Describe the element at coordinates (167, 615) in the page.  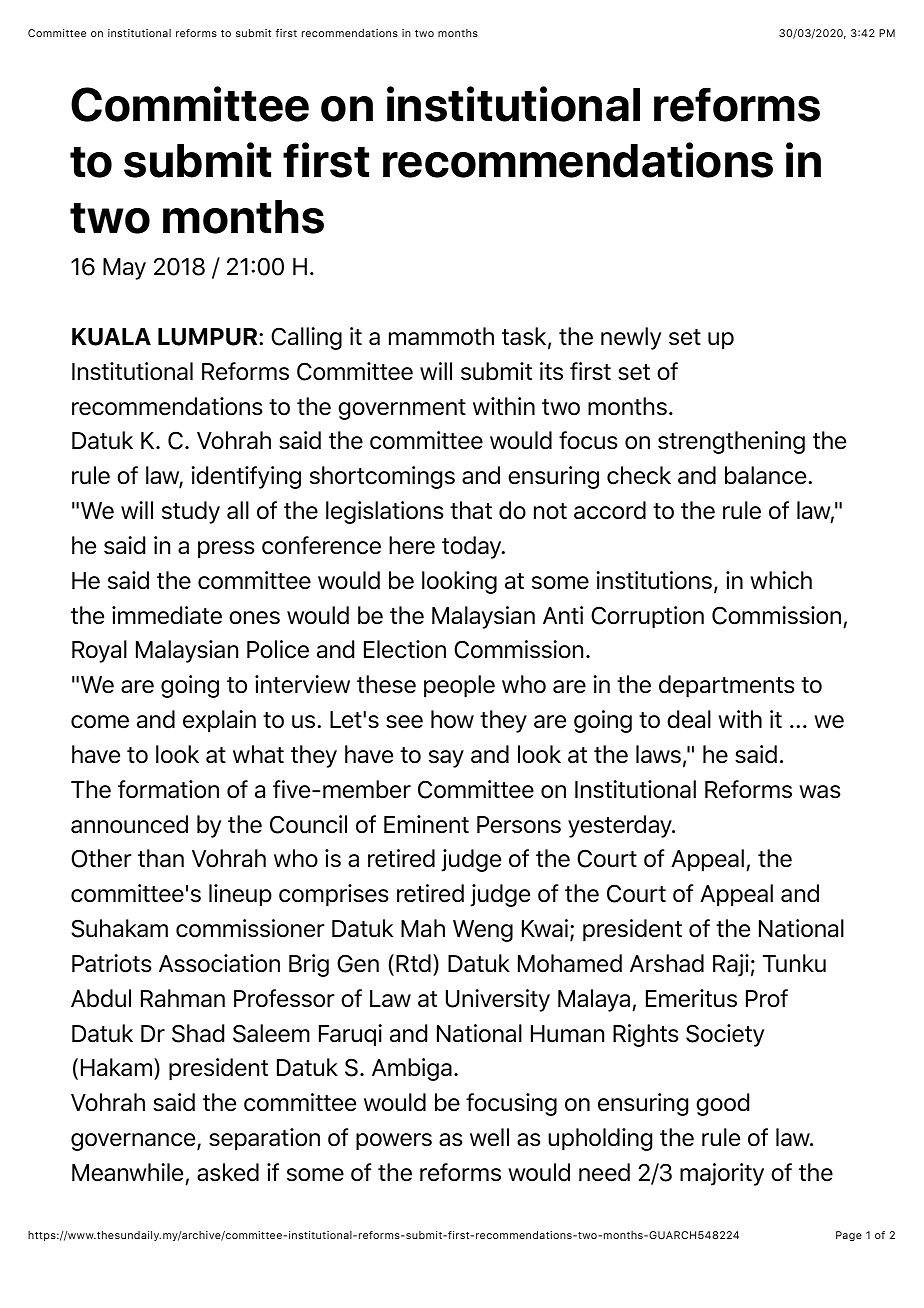
I see `immediate` at that location.
